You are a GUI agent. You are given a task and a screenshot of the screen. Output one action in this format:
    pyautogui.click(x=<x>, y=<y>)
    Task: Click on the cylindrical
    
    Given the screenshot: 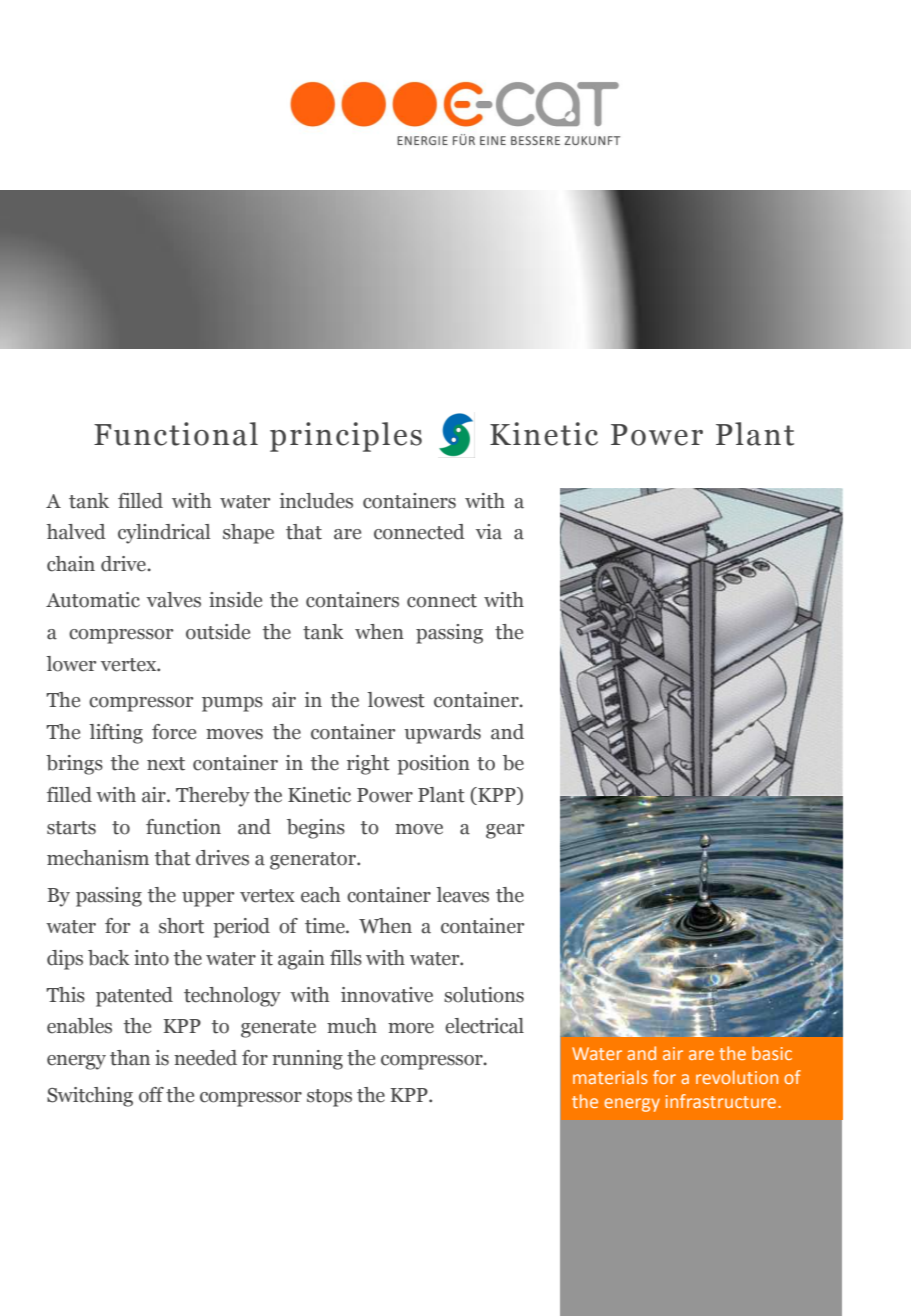 What is the action you would take?
    pyautogui.click(x=164, y=534)
